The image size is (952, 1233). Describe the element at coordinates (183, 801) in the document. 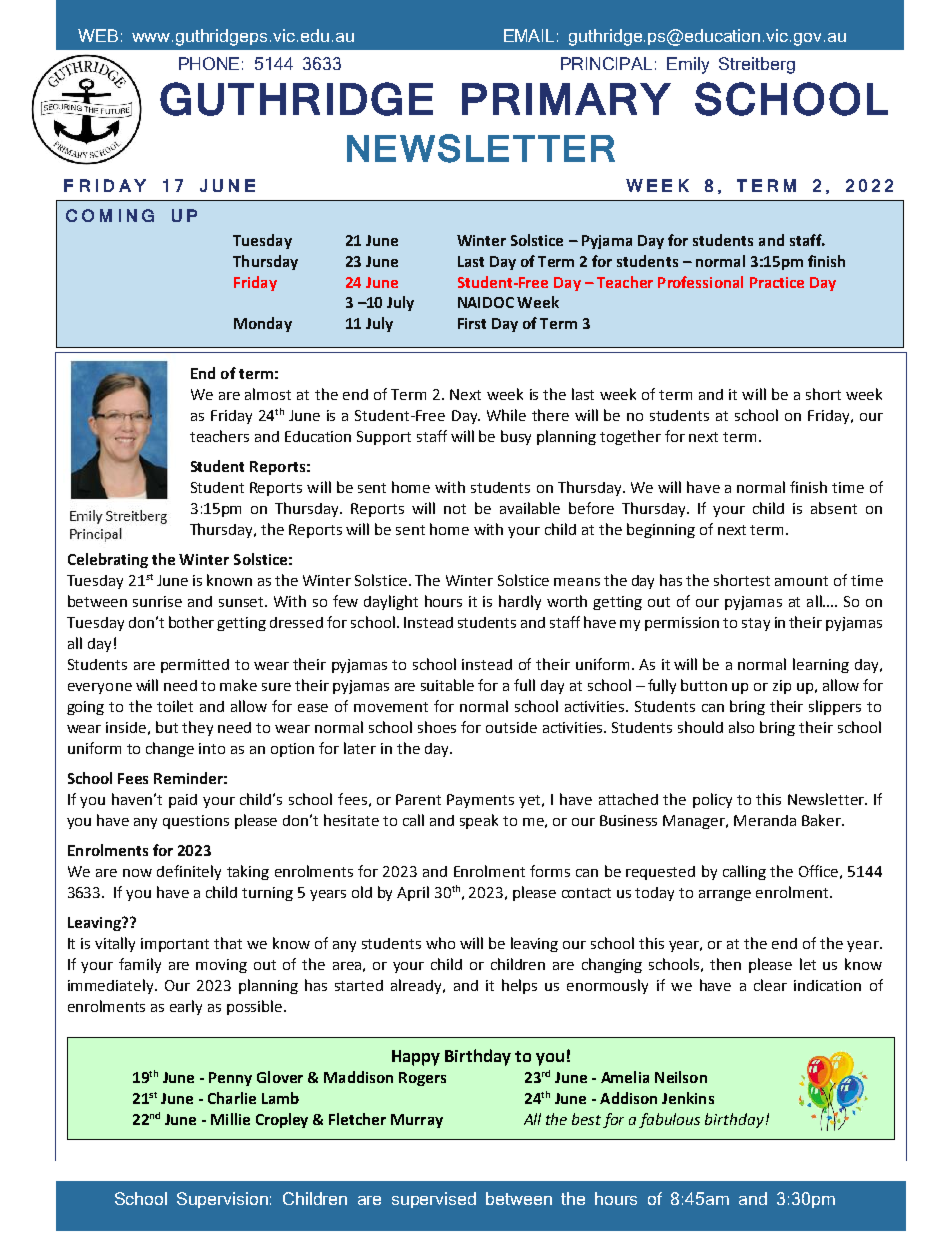

I see `paid` at that location.
